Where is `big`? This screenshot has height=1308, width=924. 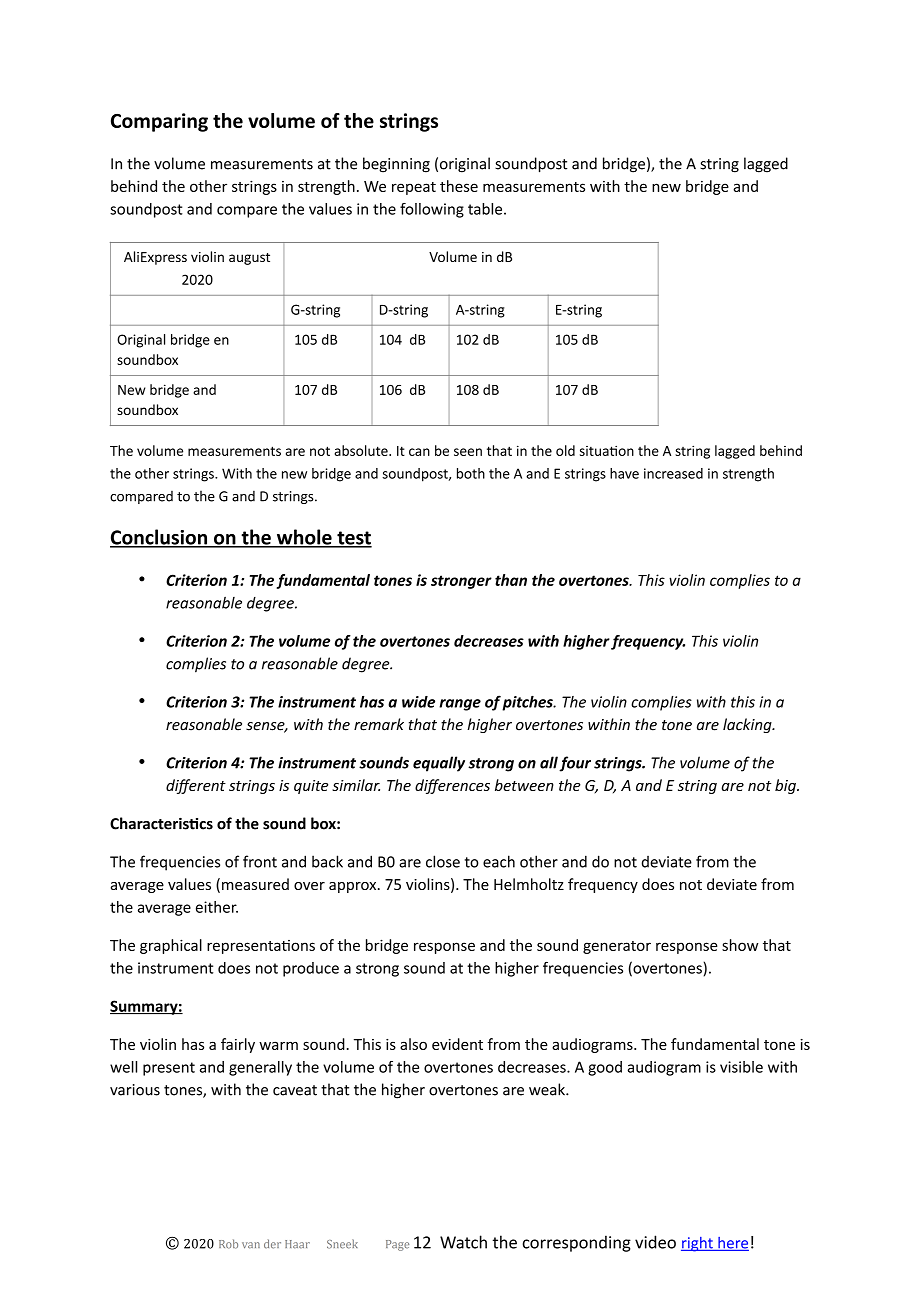 big is located at coordinates (786, 786).
